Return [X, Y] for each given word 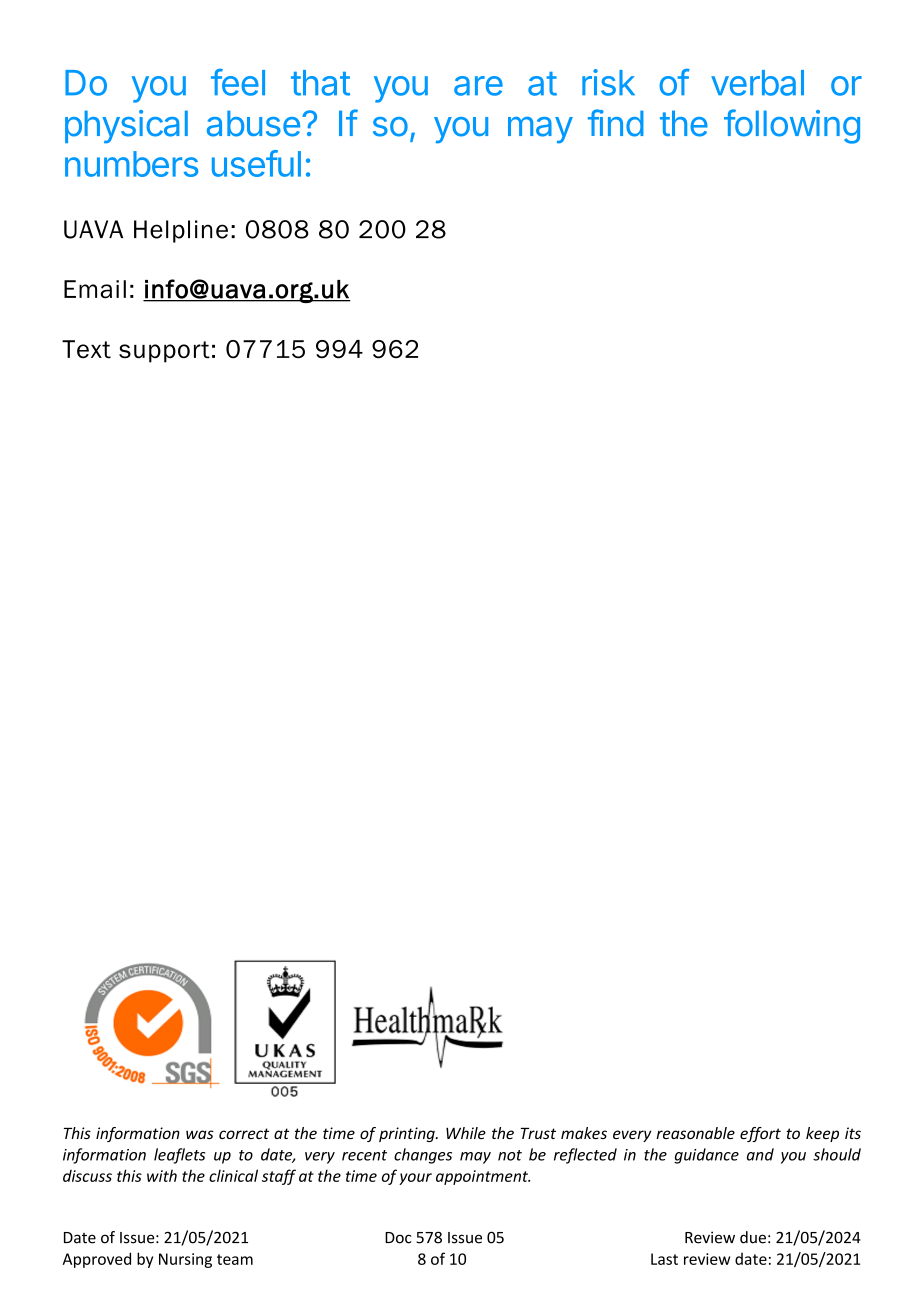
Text [86, 349]
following [792, 126]
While [466, 1133]
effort [760, 1134]
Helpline [181, 231]
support [164, 352]
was [200, 1134]
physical [126, 127]
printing [408, 1134]
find [616, 123]
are [478, 86]
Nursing [185, 1260]
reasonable [695, 1133]
